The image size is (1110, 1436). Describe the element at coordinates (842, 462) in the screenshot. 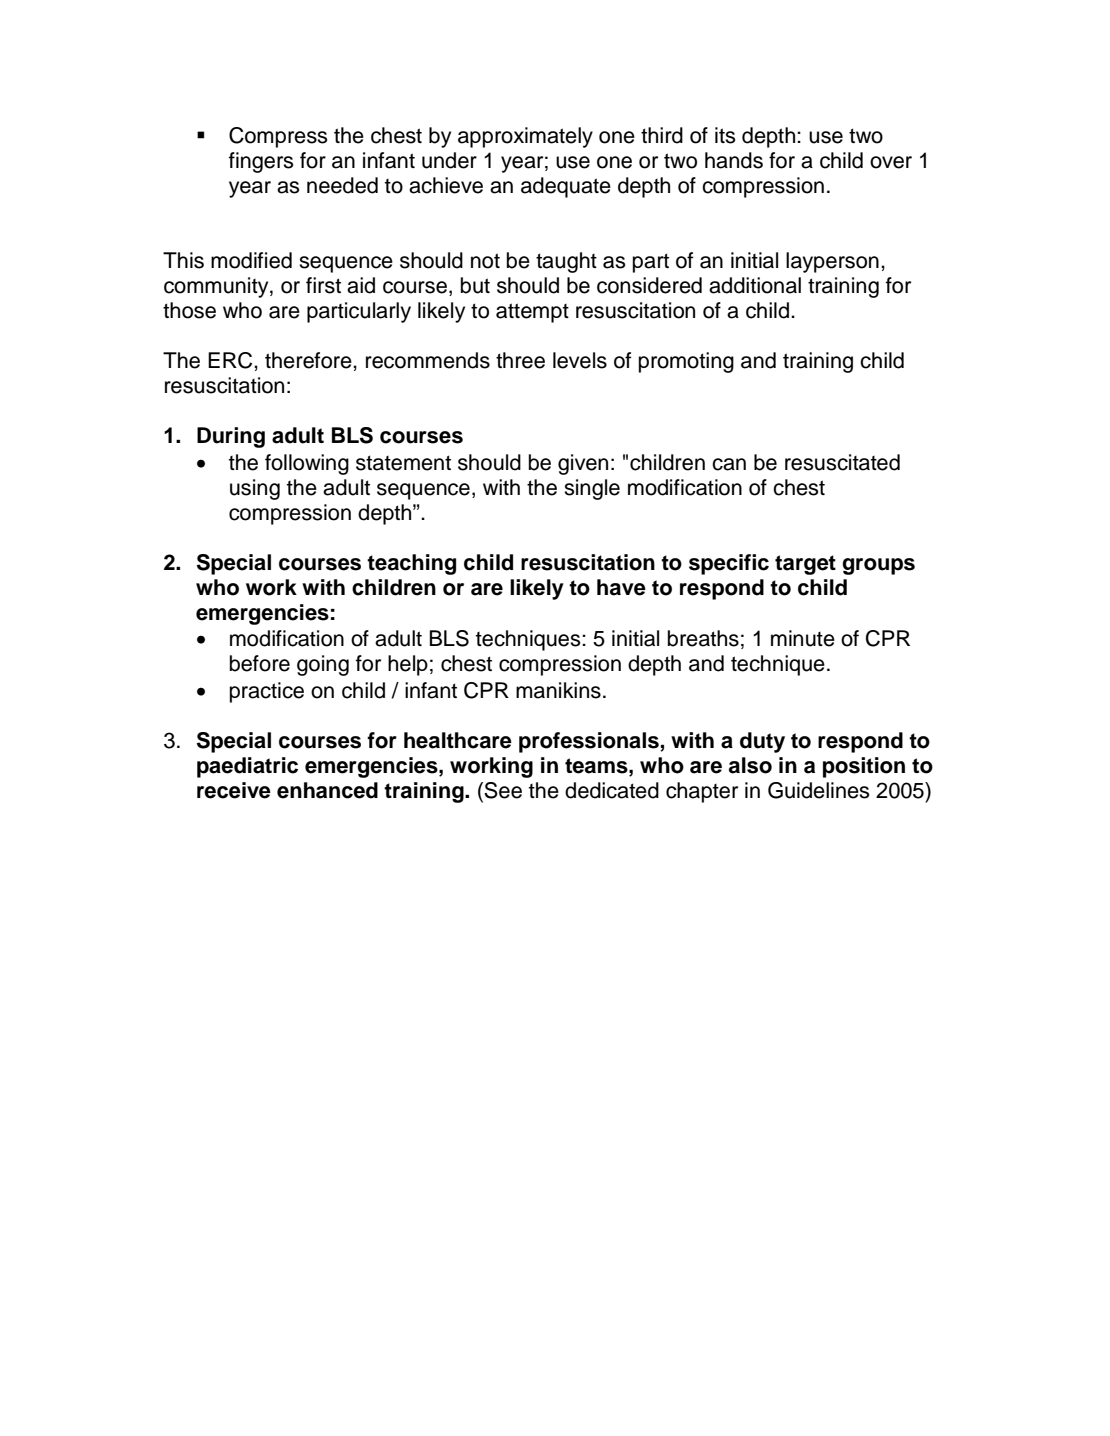

I see `resuscitated` at that location.
